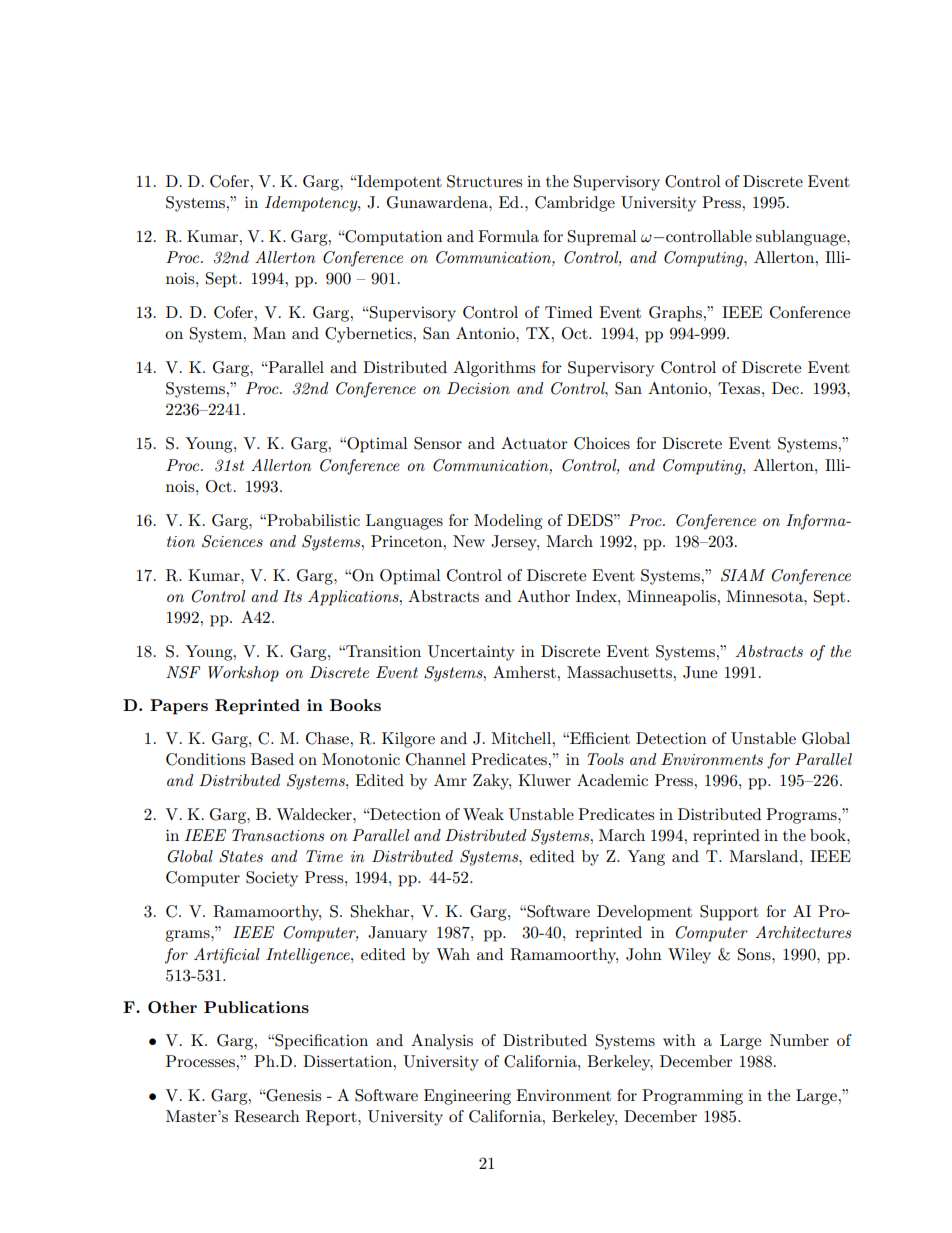 The height and width of the image is (1233, 952). Describe the element at coordinates (602, 443) in the image. I see `Choices` at that location.
